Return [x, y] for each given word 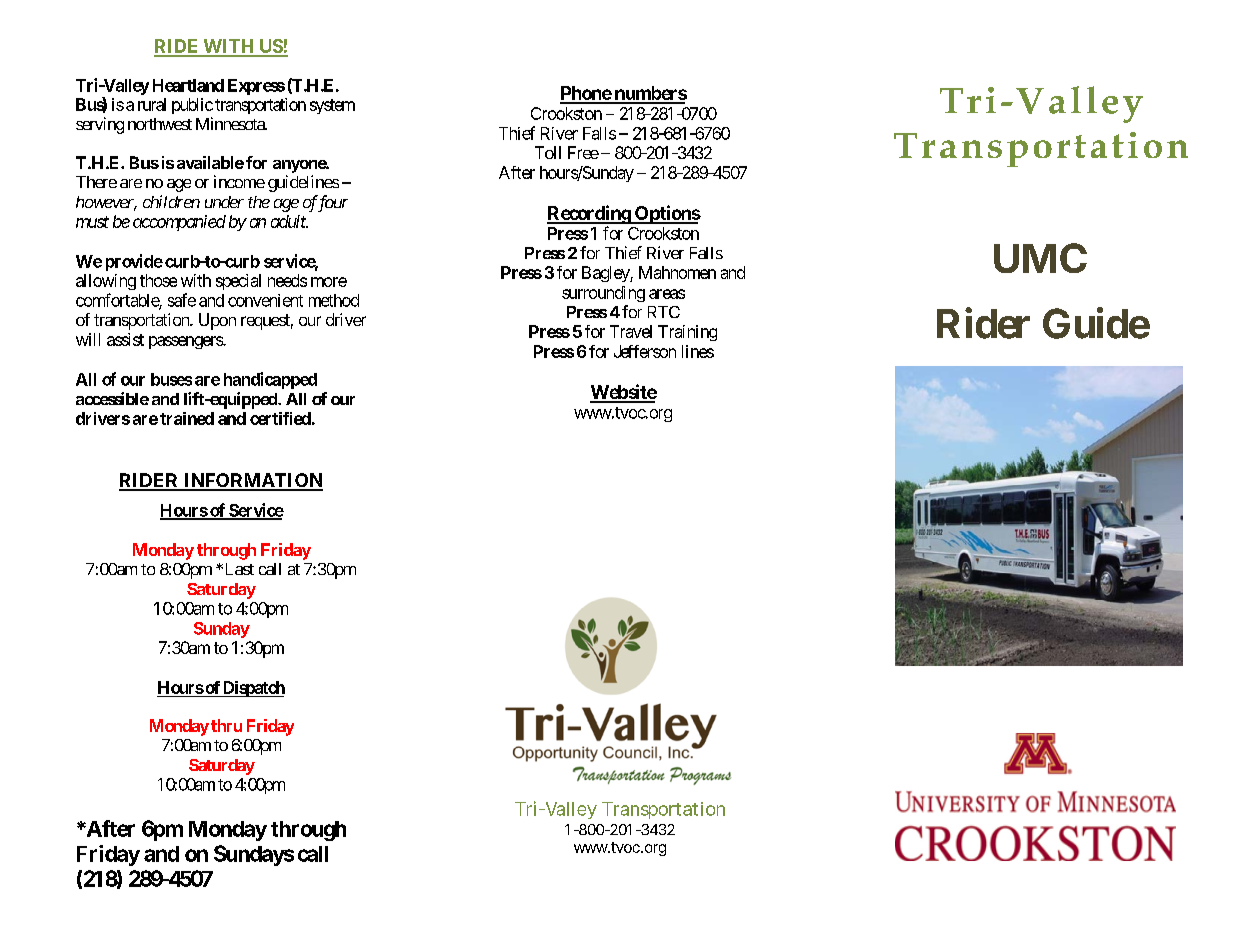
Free [583, 152]
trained [187, 418]
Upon [217, 321]
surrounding [603, 294]
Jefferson [645, 351]
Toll [548, 152]
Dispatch [253, 689]
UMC [1040, 258]
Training [687, 333]
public [192, 106]
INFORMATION [252, 481]
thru [226, 725]
